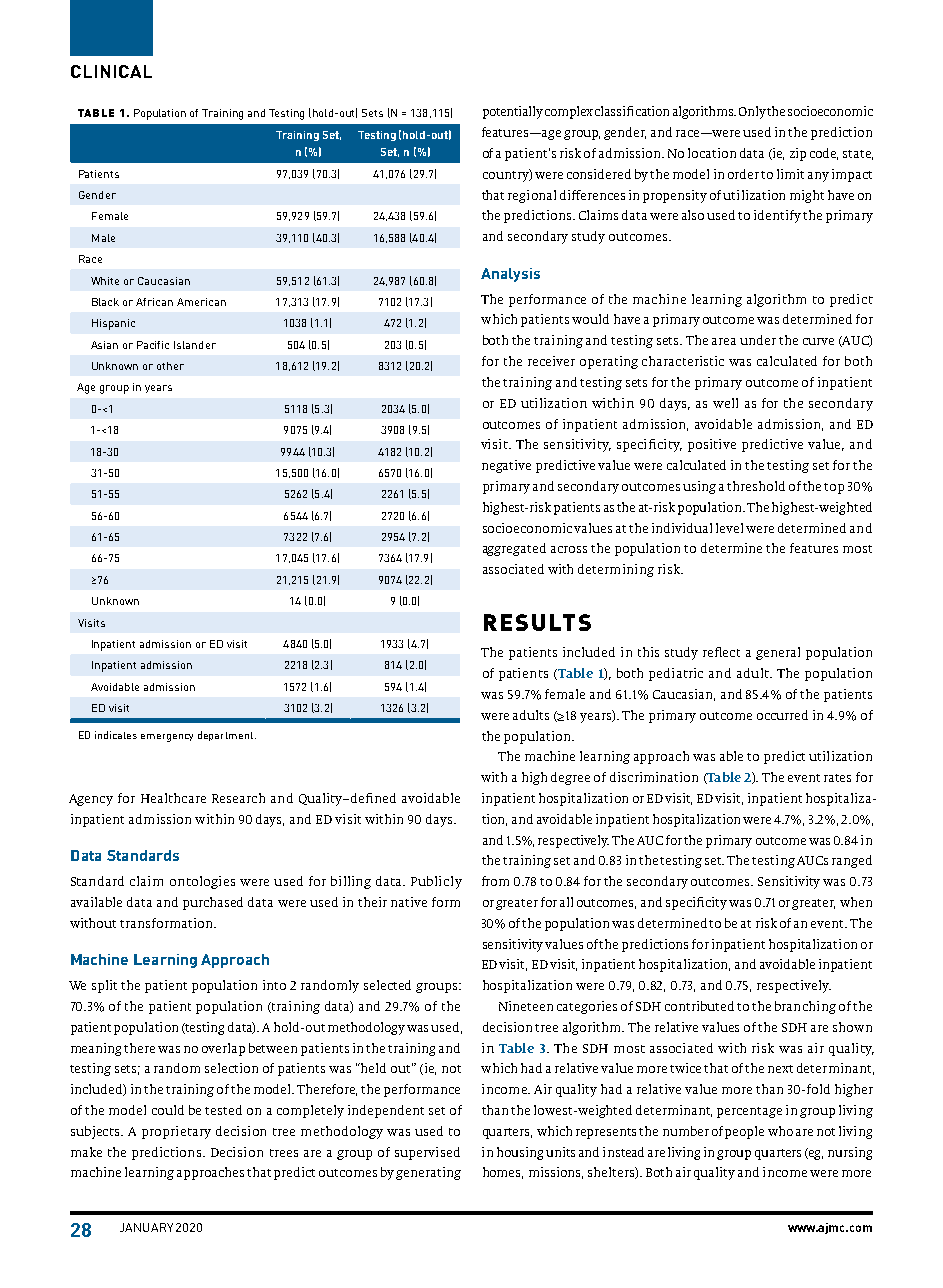 The image size is (943, 1288). Describe the element at coordinates (170, 366) in the page. I see `other` at that location.
